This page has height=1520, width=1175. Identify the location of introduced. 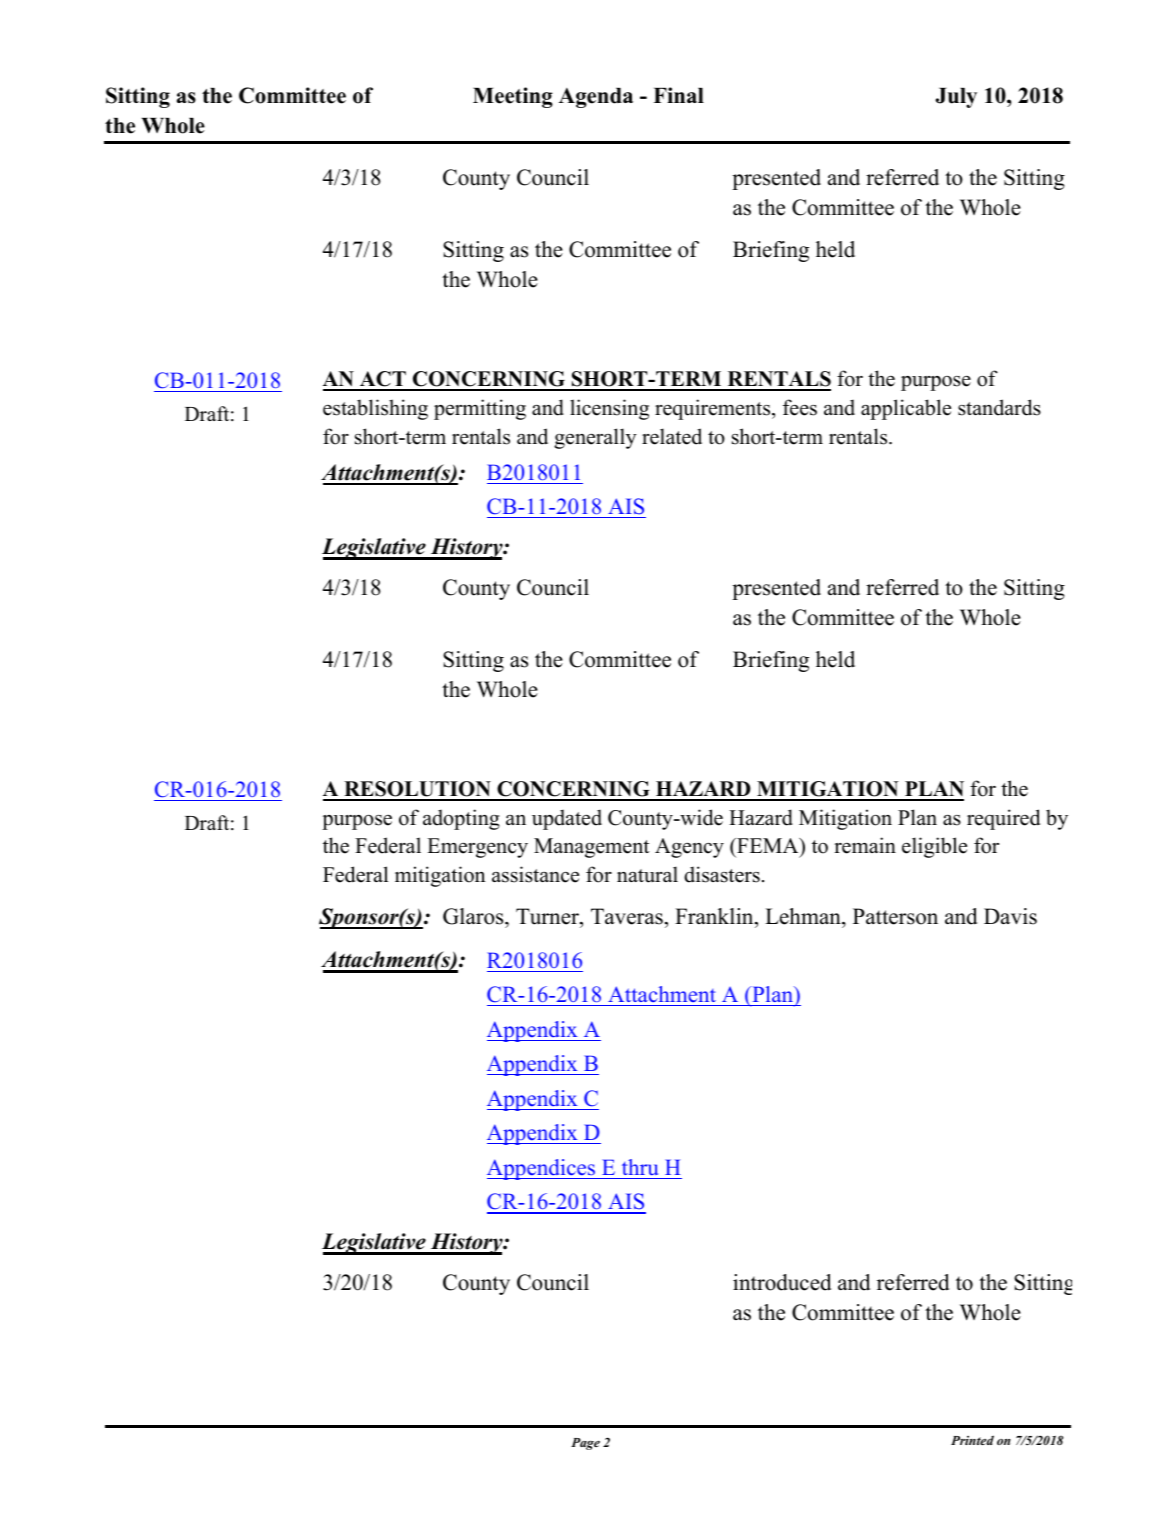
(782, 1282).
